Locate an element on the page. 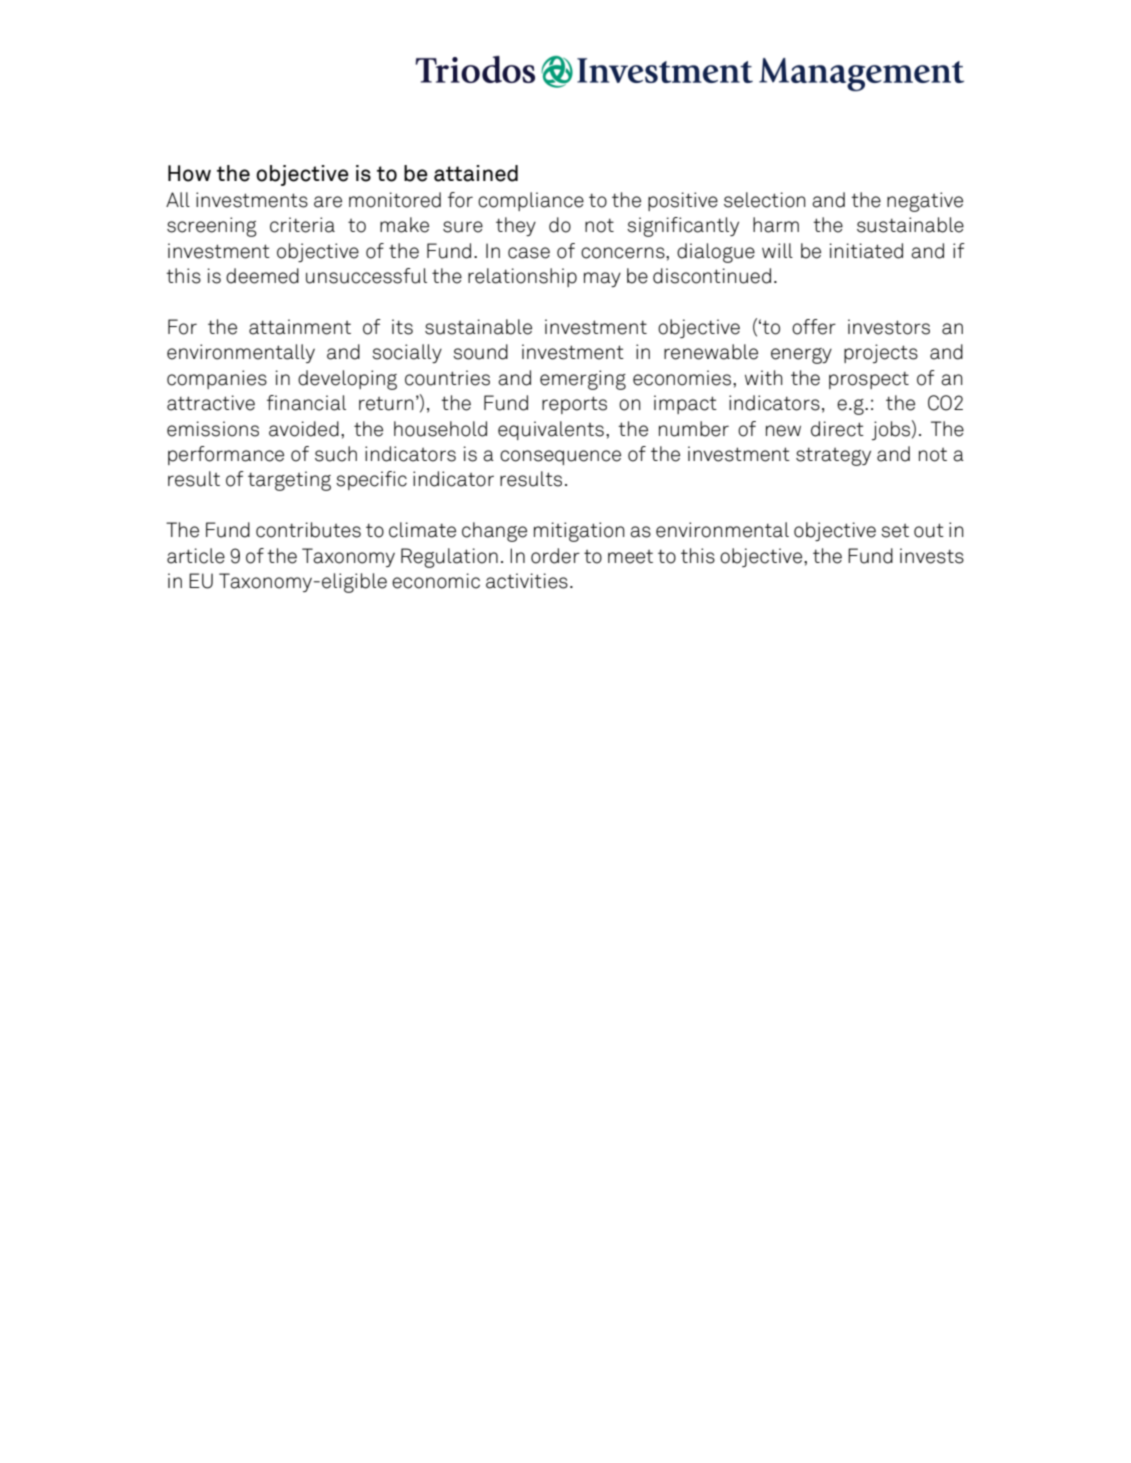 This page has height=1463, width=1131. order is located at coordinates (555, 556).
